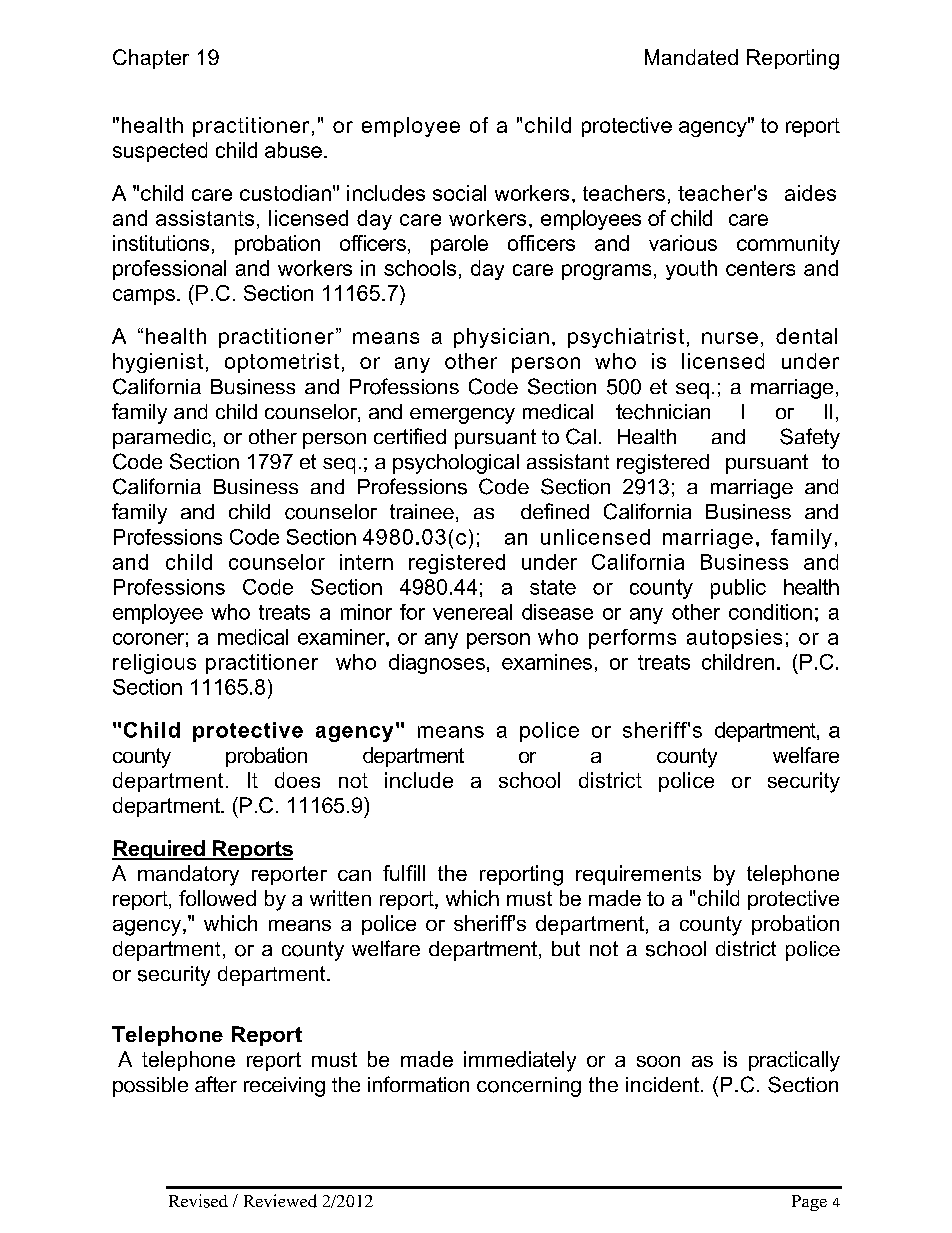  I want to click on Chapter, so click(151, 59).
